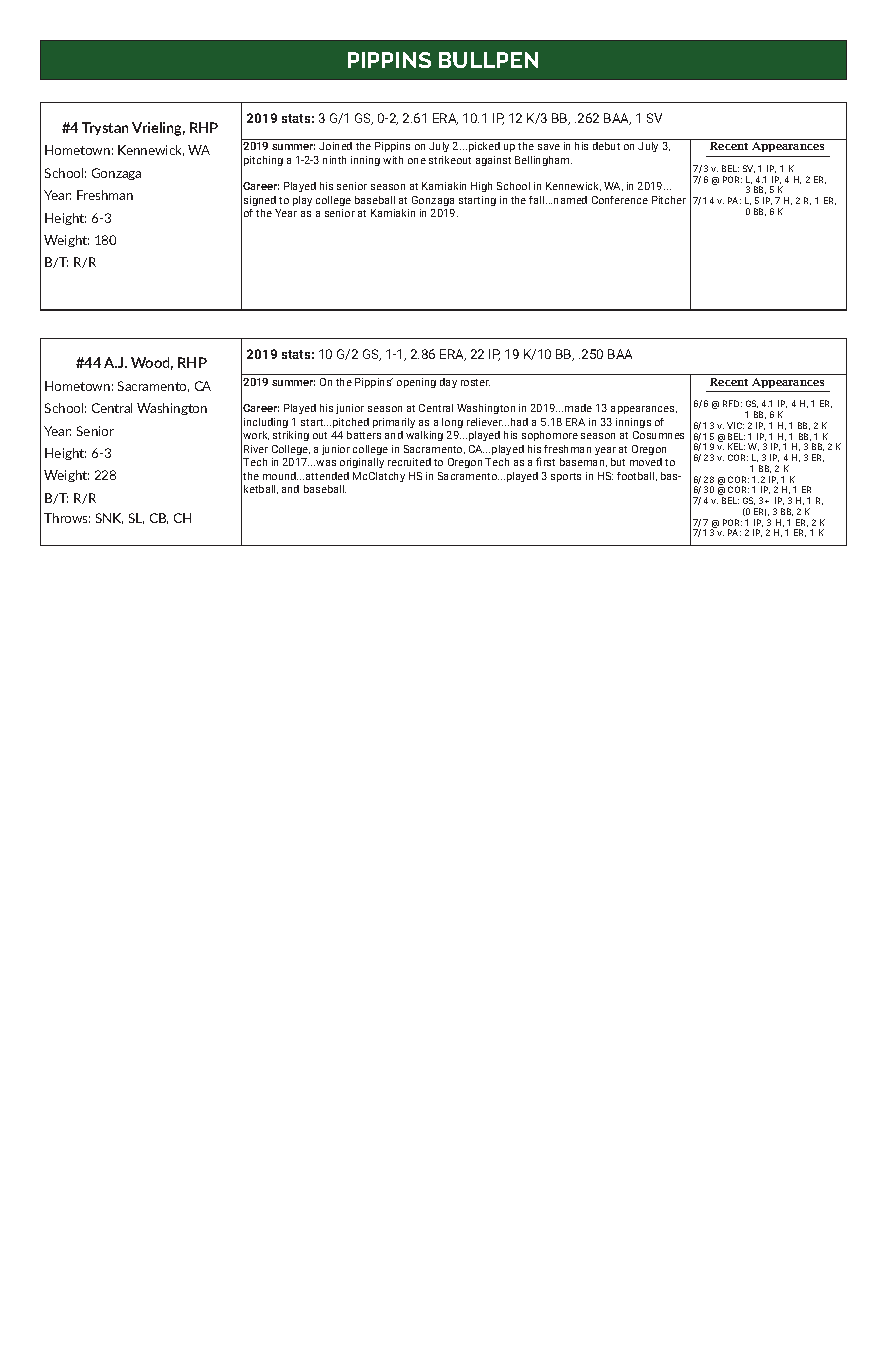 This screenshot has width=887, height=1372. What do you see at coordinates (105, 128) in the screenshot?
I see `Trystan` at bounding box center [105, 128].
